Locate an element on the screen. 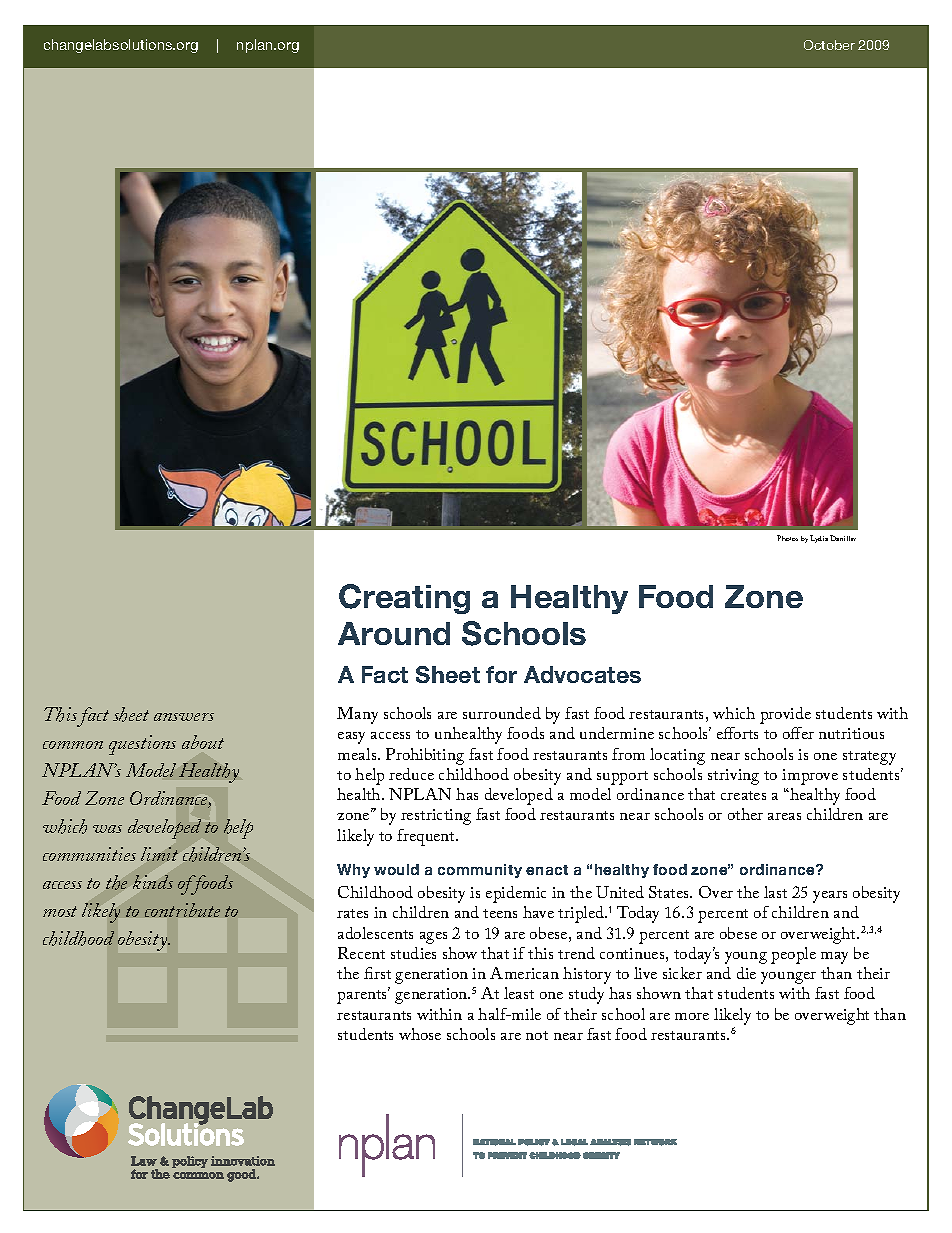 Image resolution: width=952 pixels, height=1233 pixels. answers is located at coordinates (184, 717).
